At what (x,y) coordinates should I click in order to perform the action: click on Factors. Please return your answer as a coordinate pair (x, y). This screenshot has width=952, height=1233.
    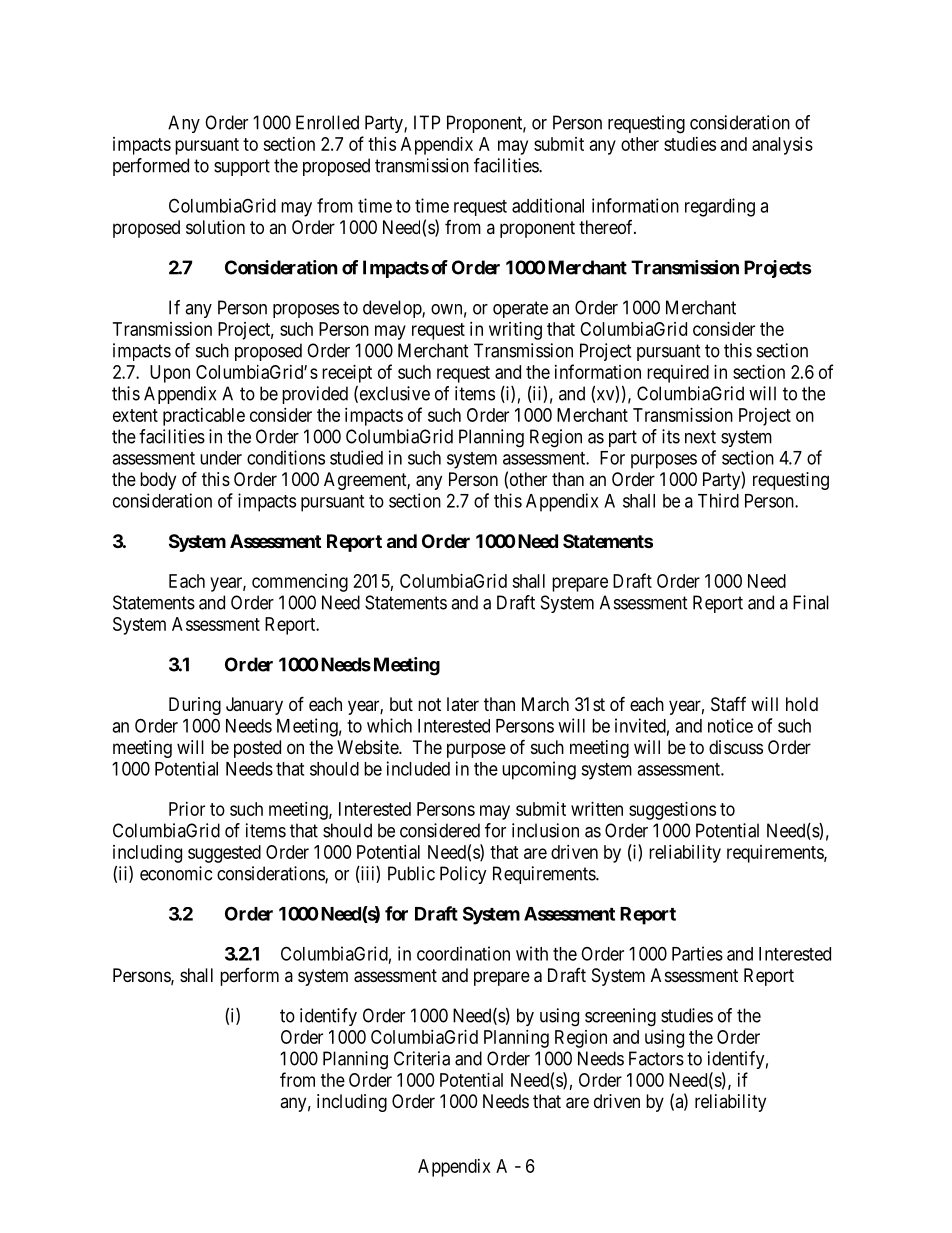
    Looking at the image, I should click on (656, 1058).
